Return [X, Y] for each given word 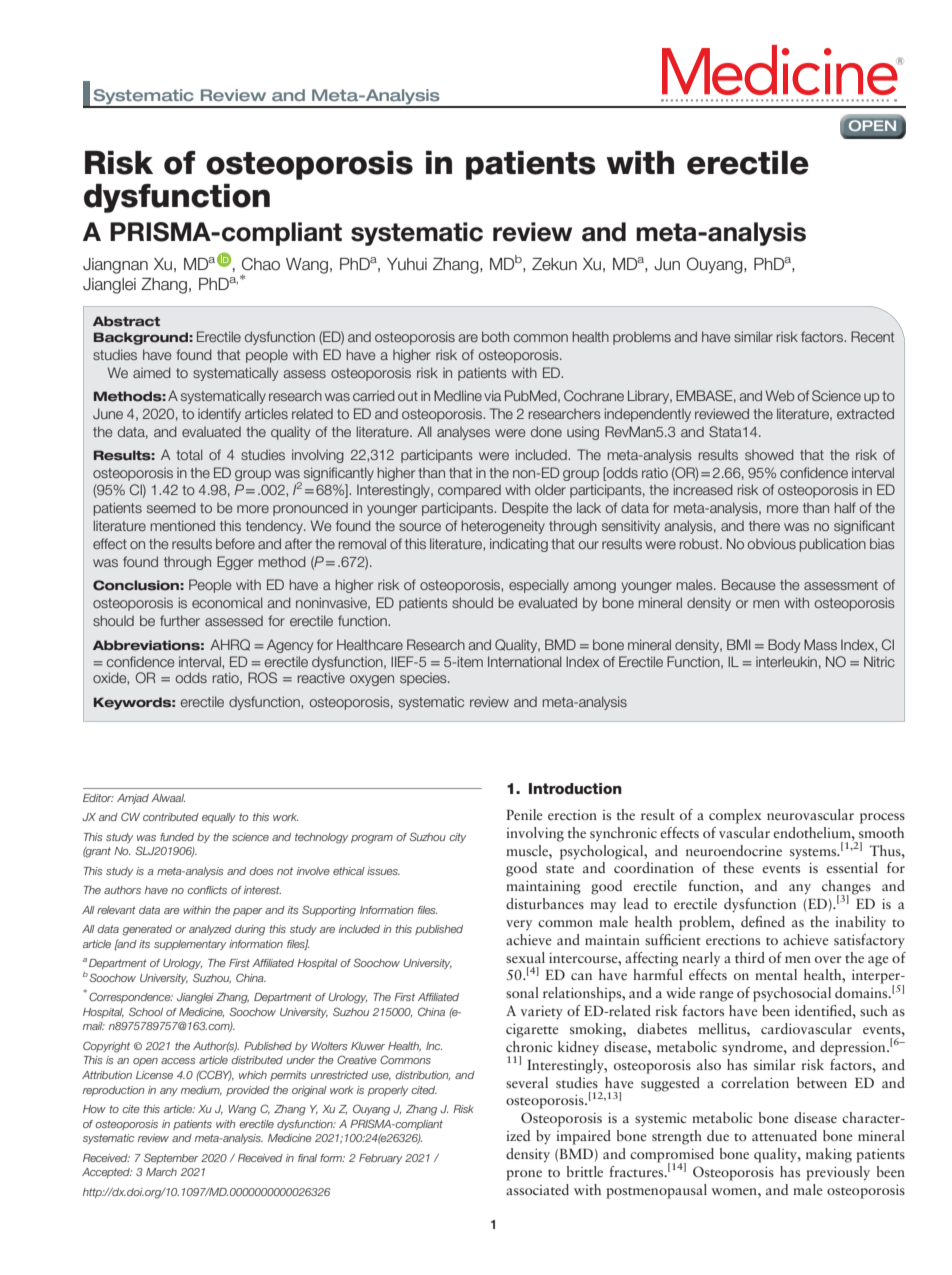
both [495, 336]
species [424, 679]
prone [524, 1175]
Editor [98, 798]
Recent [872, 336]
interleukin [786, 661]
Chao [261, 264]
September [171, 1158]
